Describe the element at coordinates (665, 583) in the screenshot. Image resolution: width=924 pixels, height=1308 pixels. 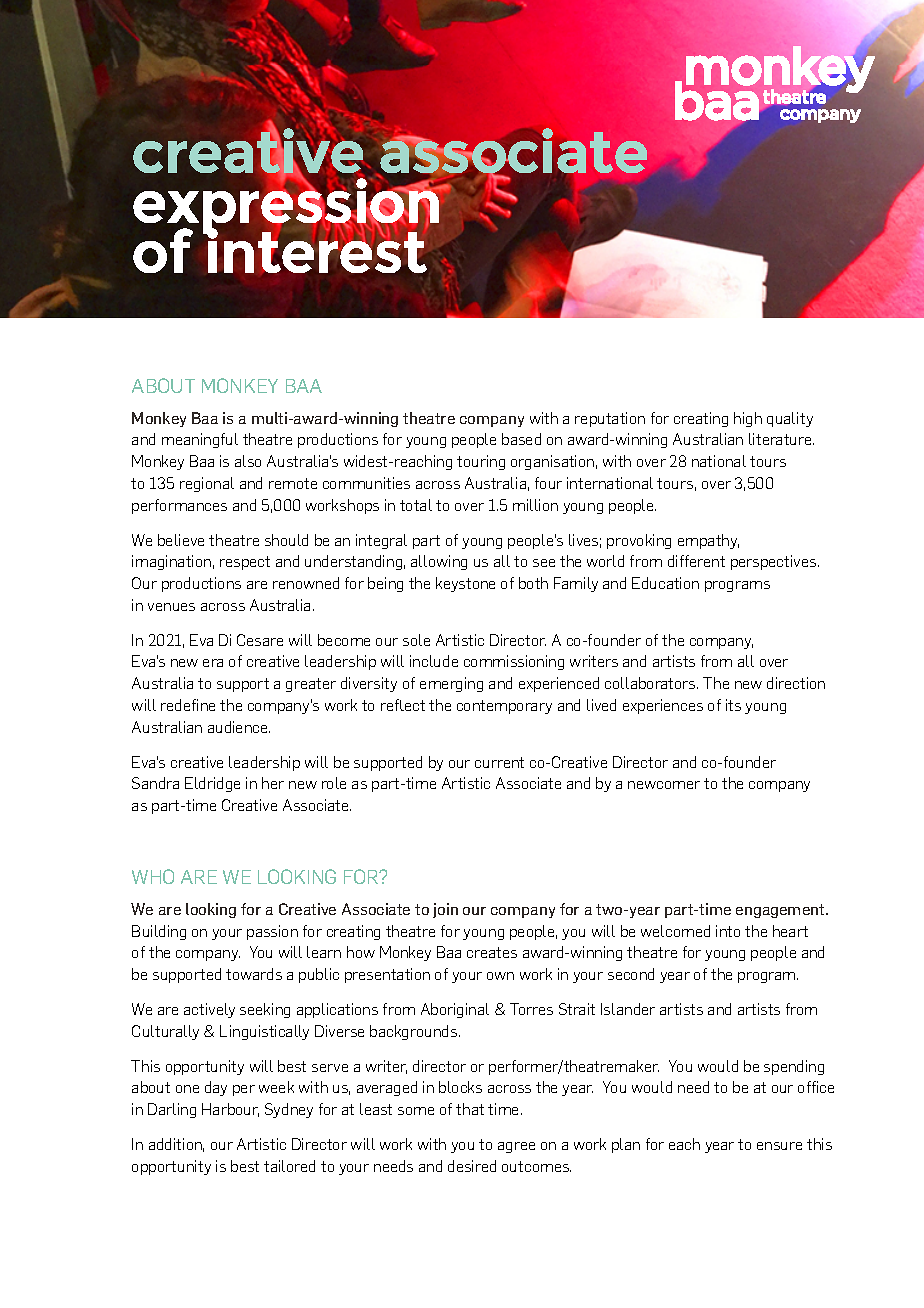
I see `Education` at that location.
